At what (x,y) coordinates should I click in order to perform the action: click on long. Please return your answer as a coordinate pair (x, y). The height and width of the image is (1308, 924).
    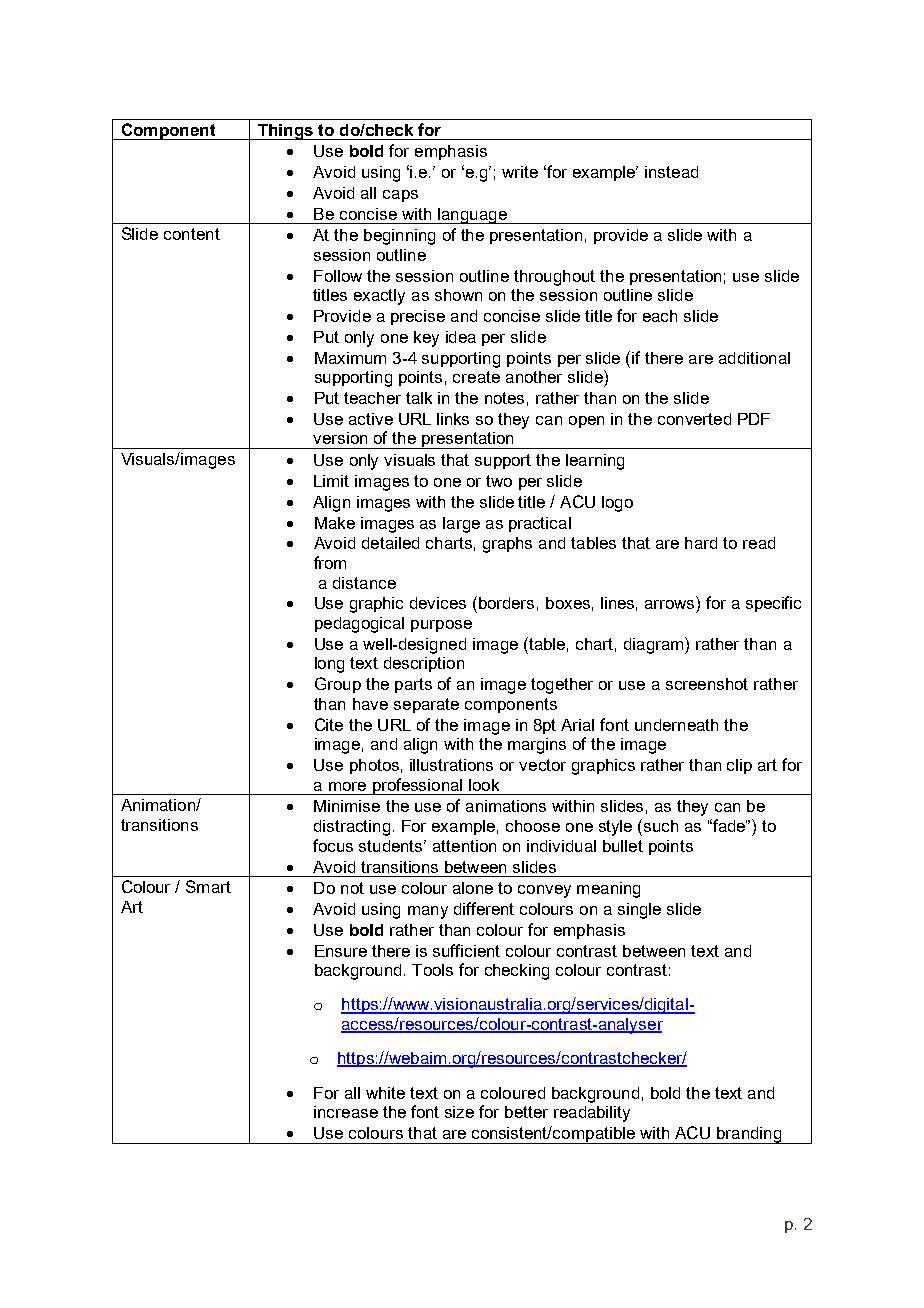
    Looking at the image, I should click on (329, 665).
